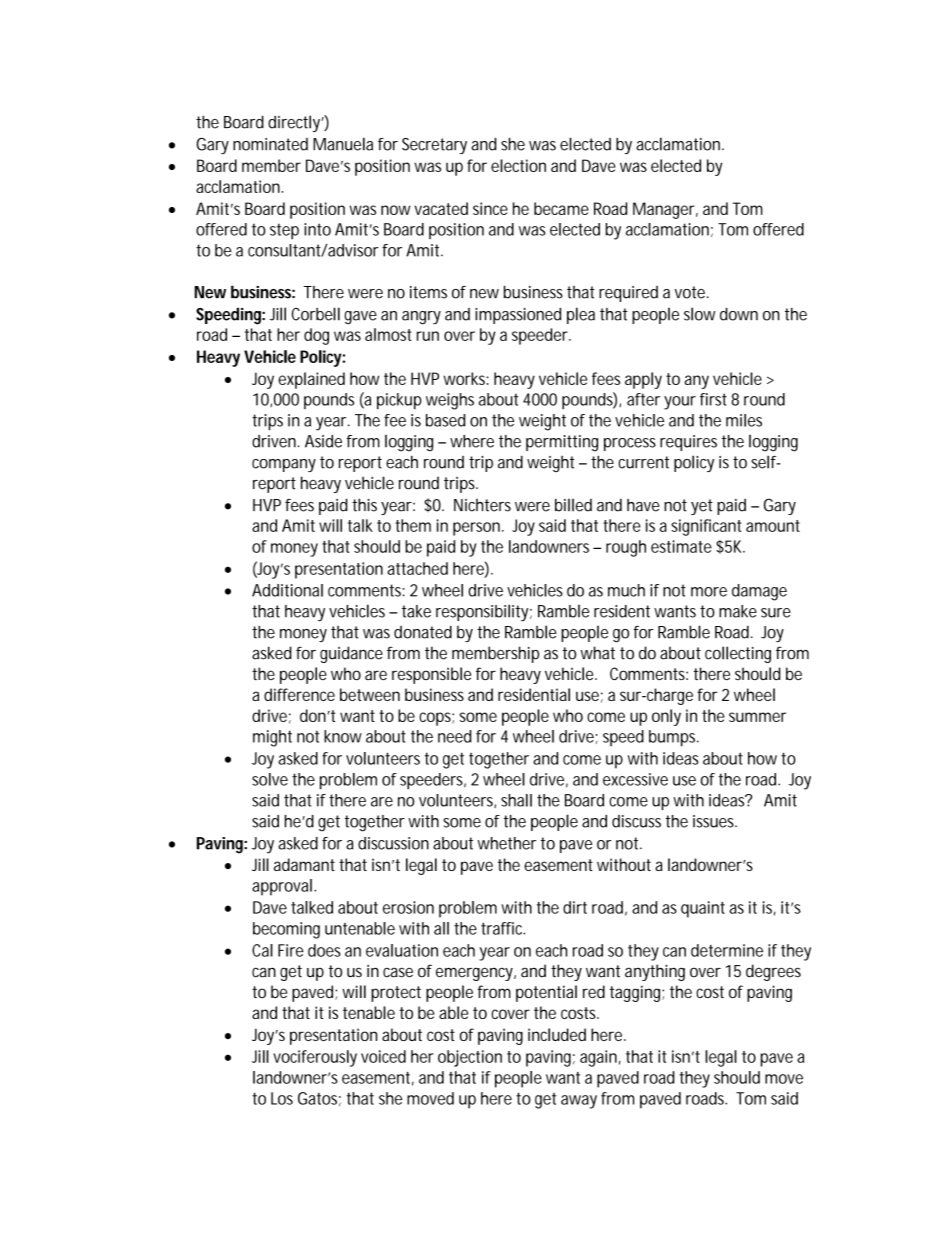 The height and width of the document is (1233, 952). Describe the element at coordinates (315, 1058) in the document. I see `vociferously` at that location.
